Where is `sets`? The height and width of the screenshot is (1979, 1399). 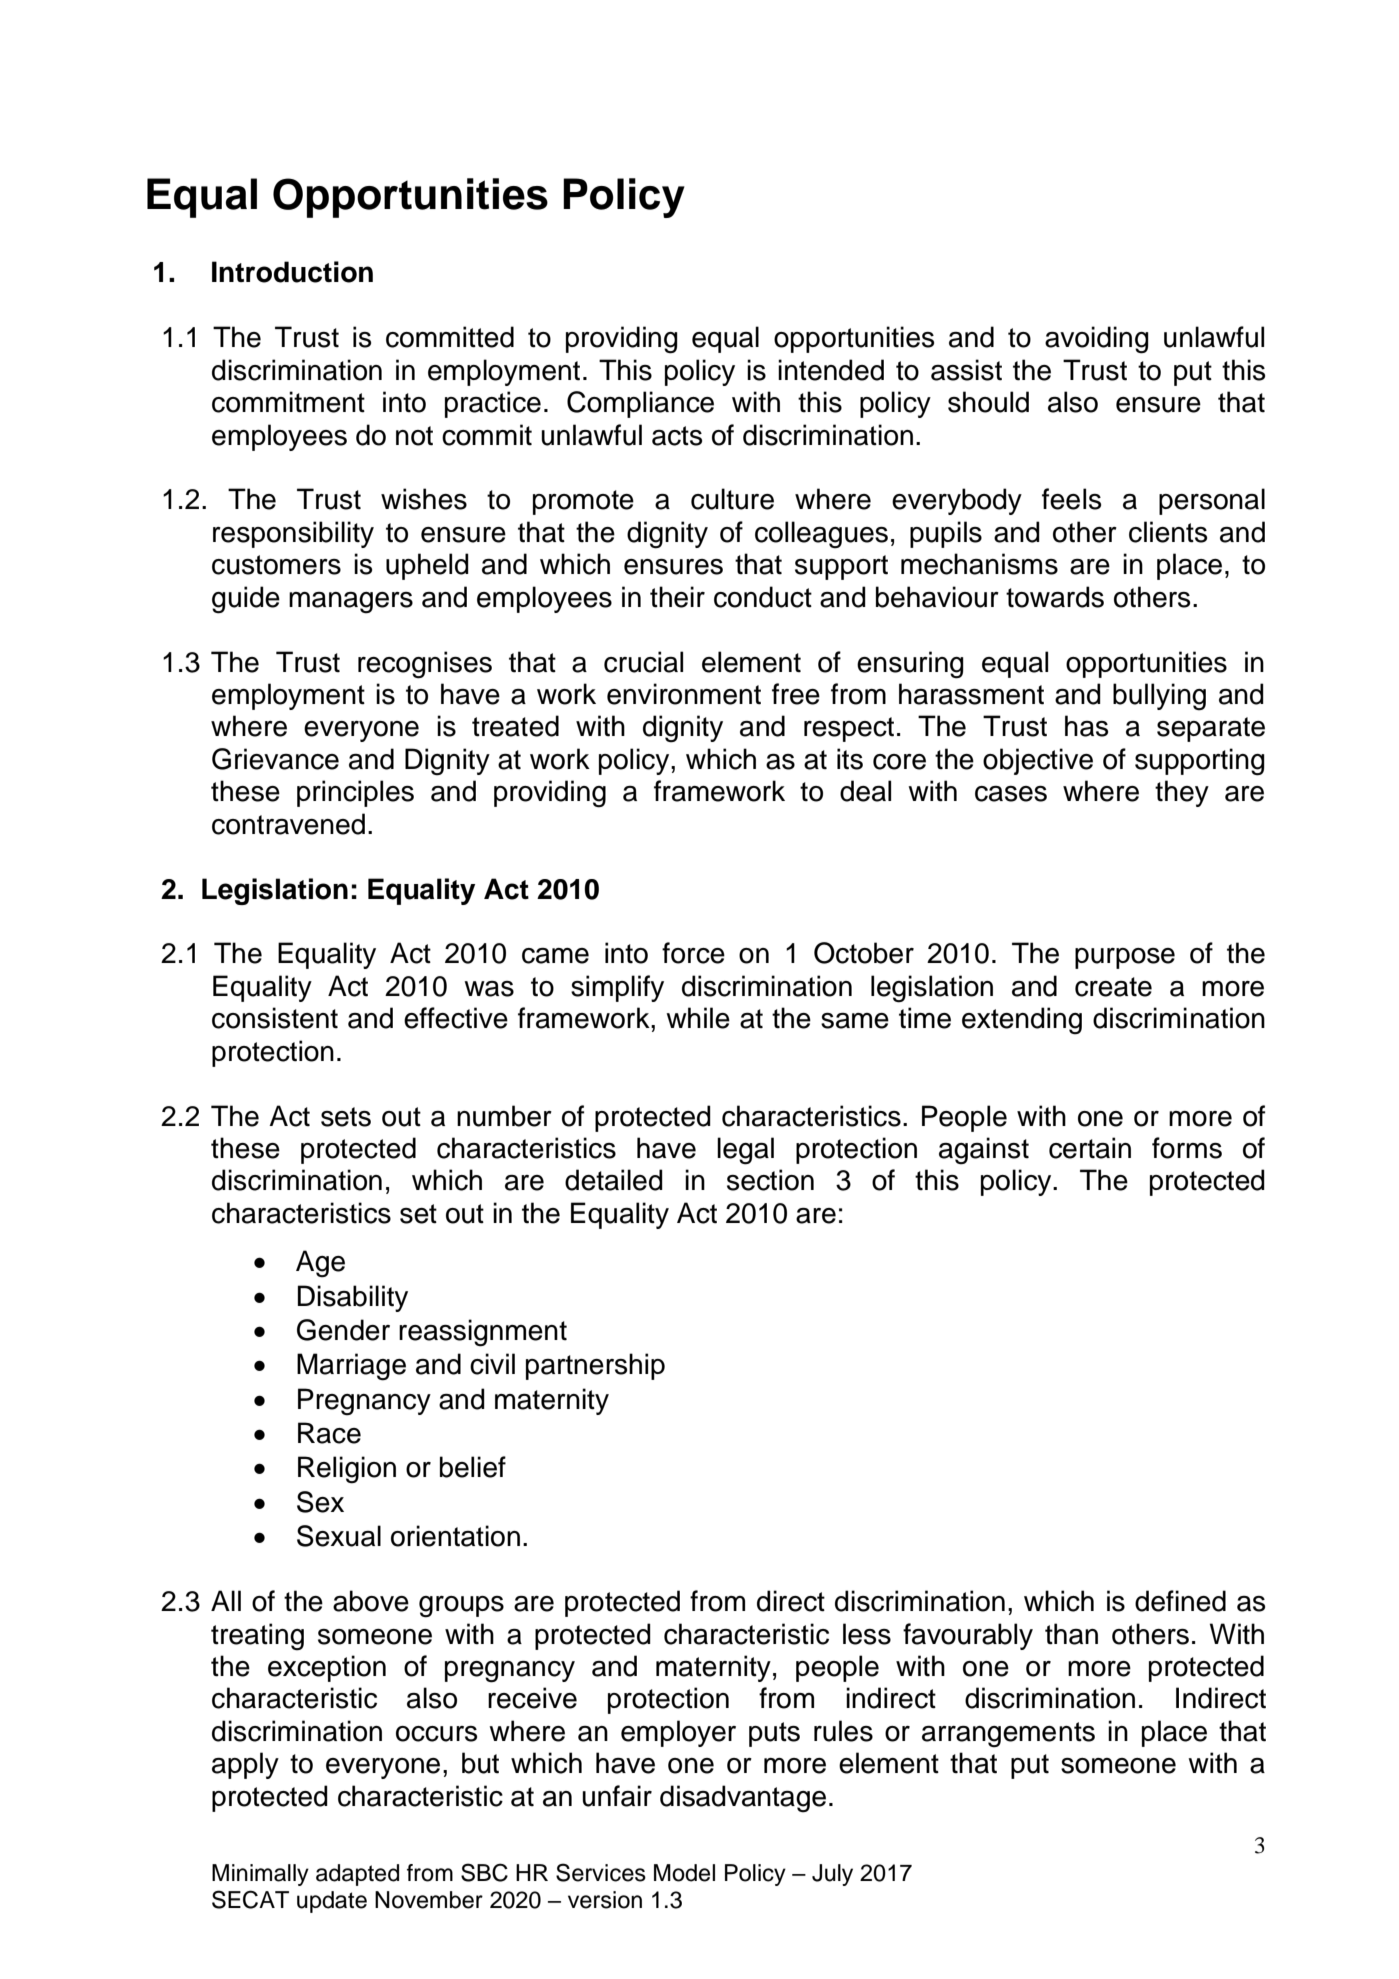 sets is located at coordinates (346, 1117).
